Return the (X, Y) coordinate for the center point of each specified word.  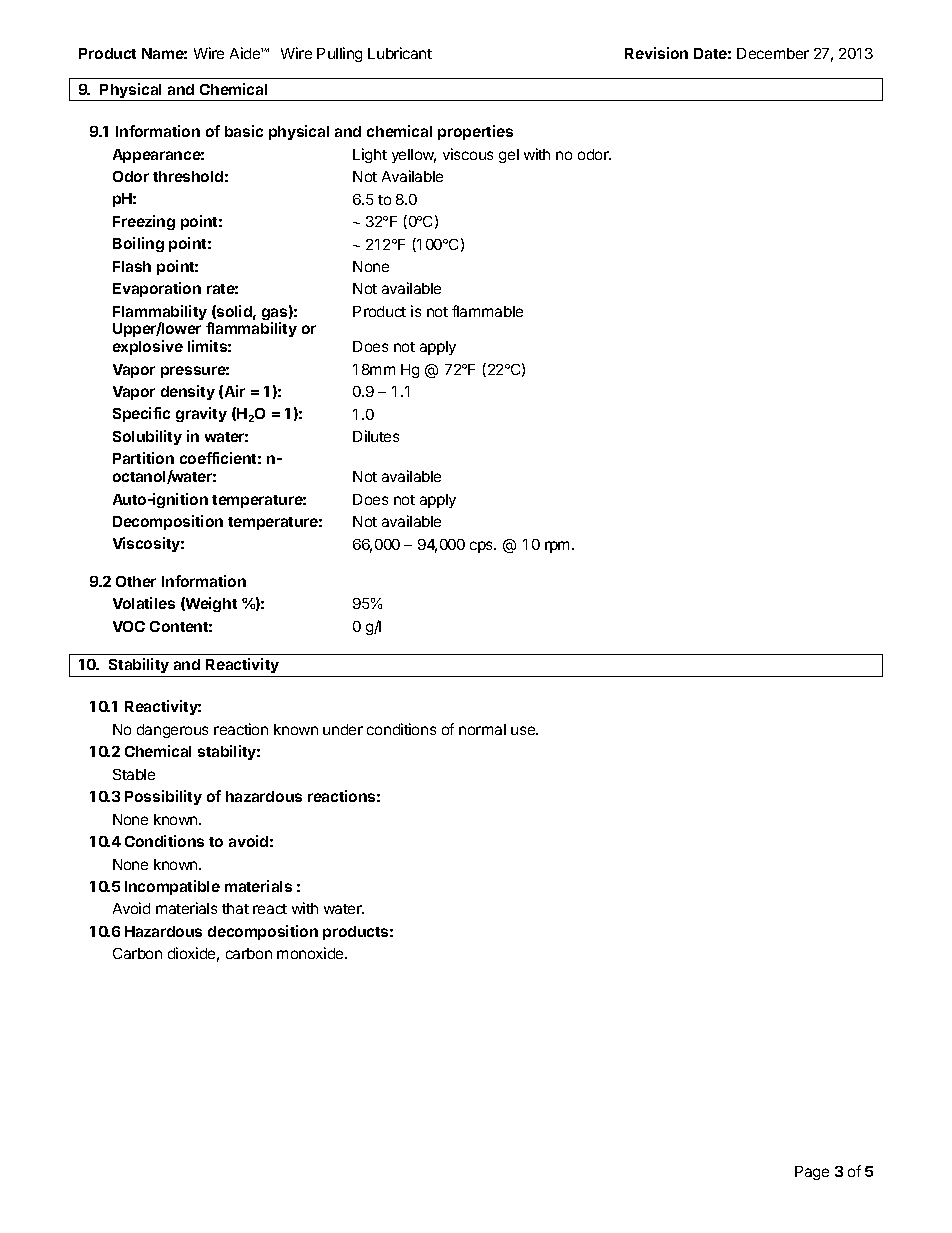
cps (483, 547)
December (773, 53)
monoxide (311, 953)
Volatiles (144, 603)
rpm (557, 547)
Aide (246, 53)
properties (475, 132)
